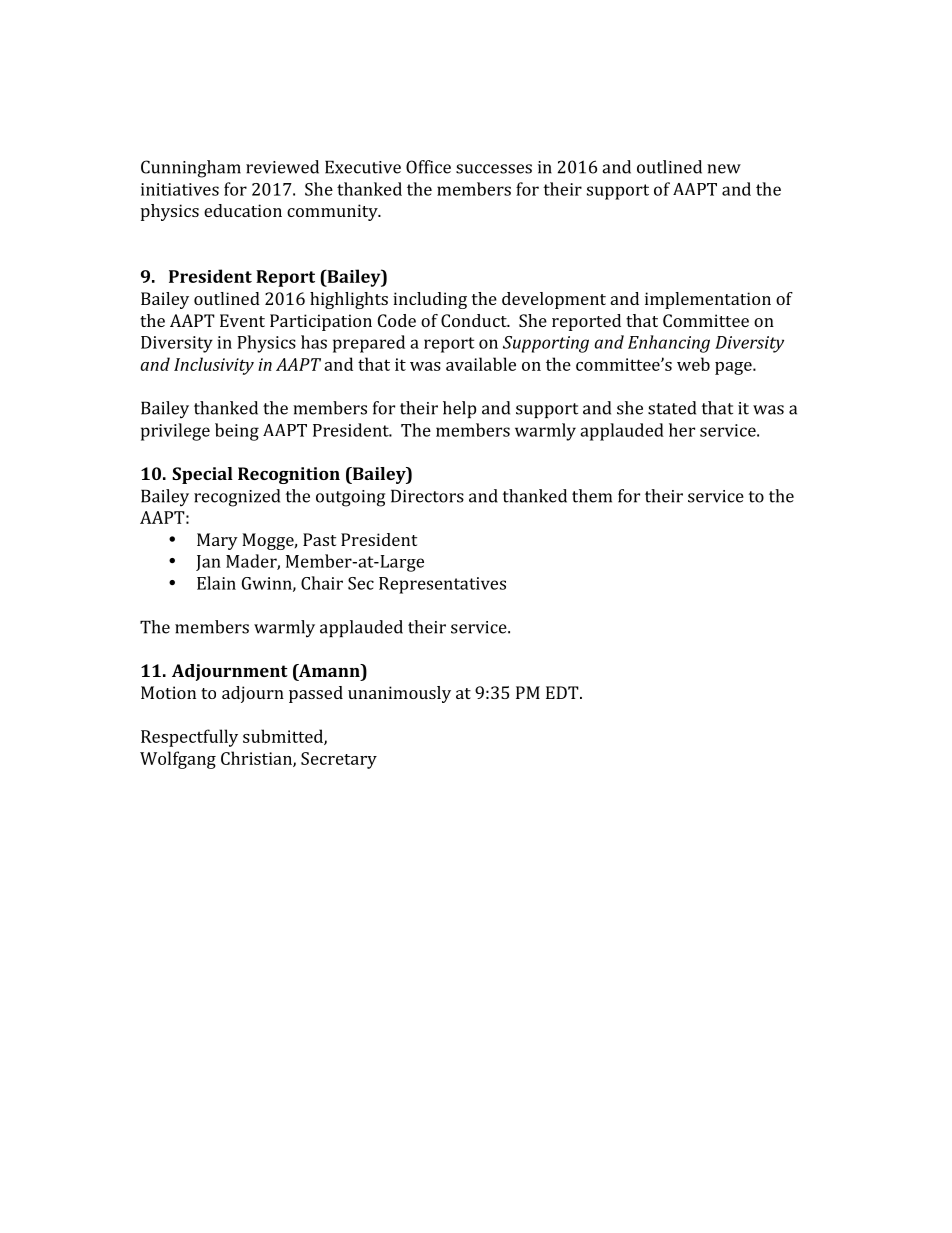 Image resolution: width=952 pixels, height=1233 pixels. What do you see at coordinates (257, 759) in the page?
I see `Christian` at bounding box center [257, 759].
